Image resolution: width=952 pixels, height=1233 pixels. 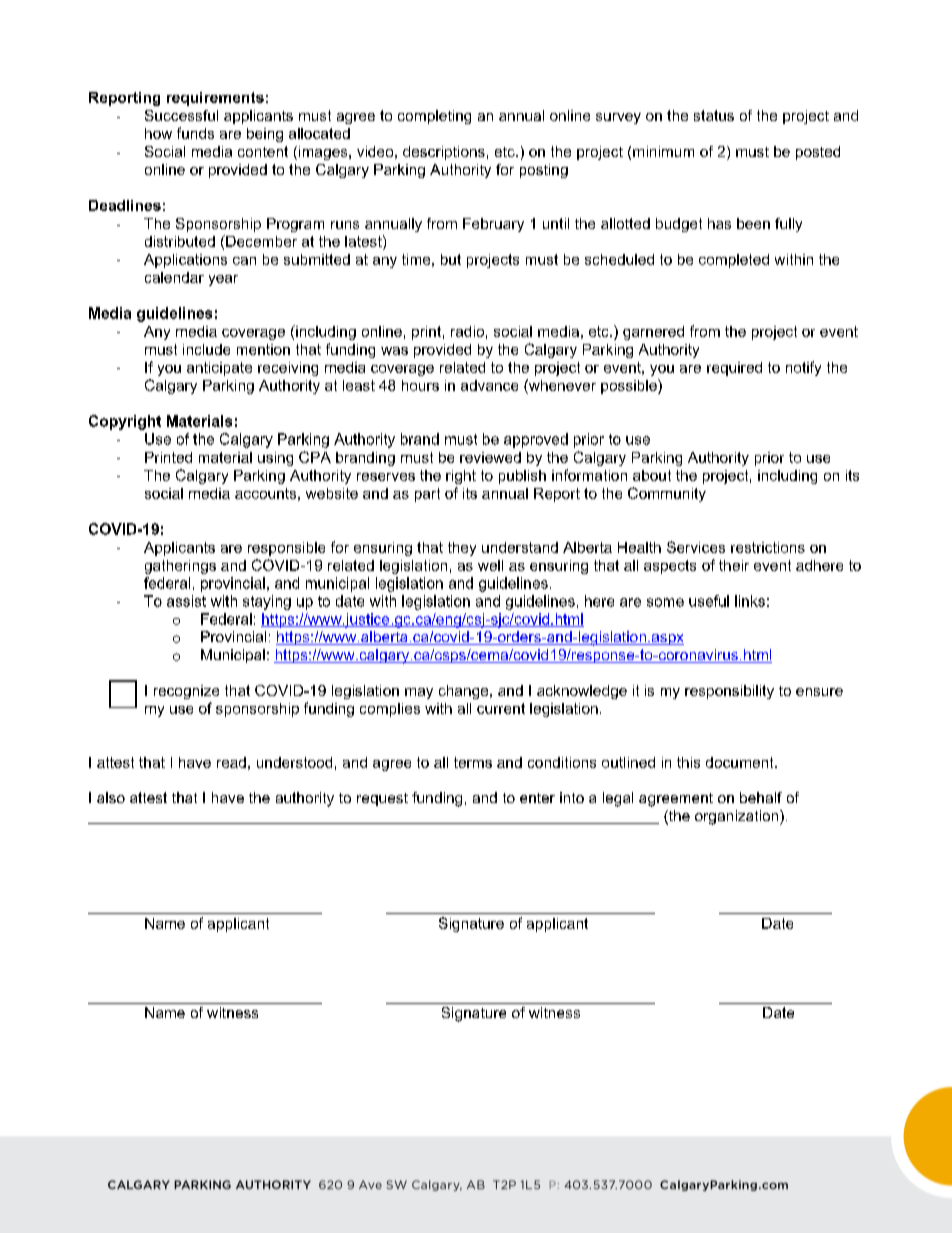 What do you see at coordinates (231, 762) in the image?
I see `read` at bounding box center [231, 762].
